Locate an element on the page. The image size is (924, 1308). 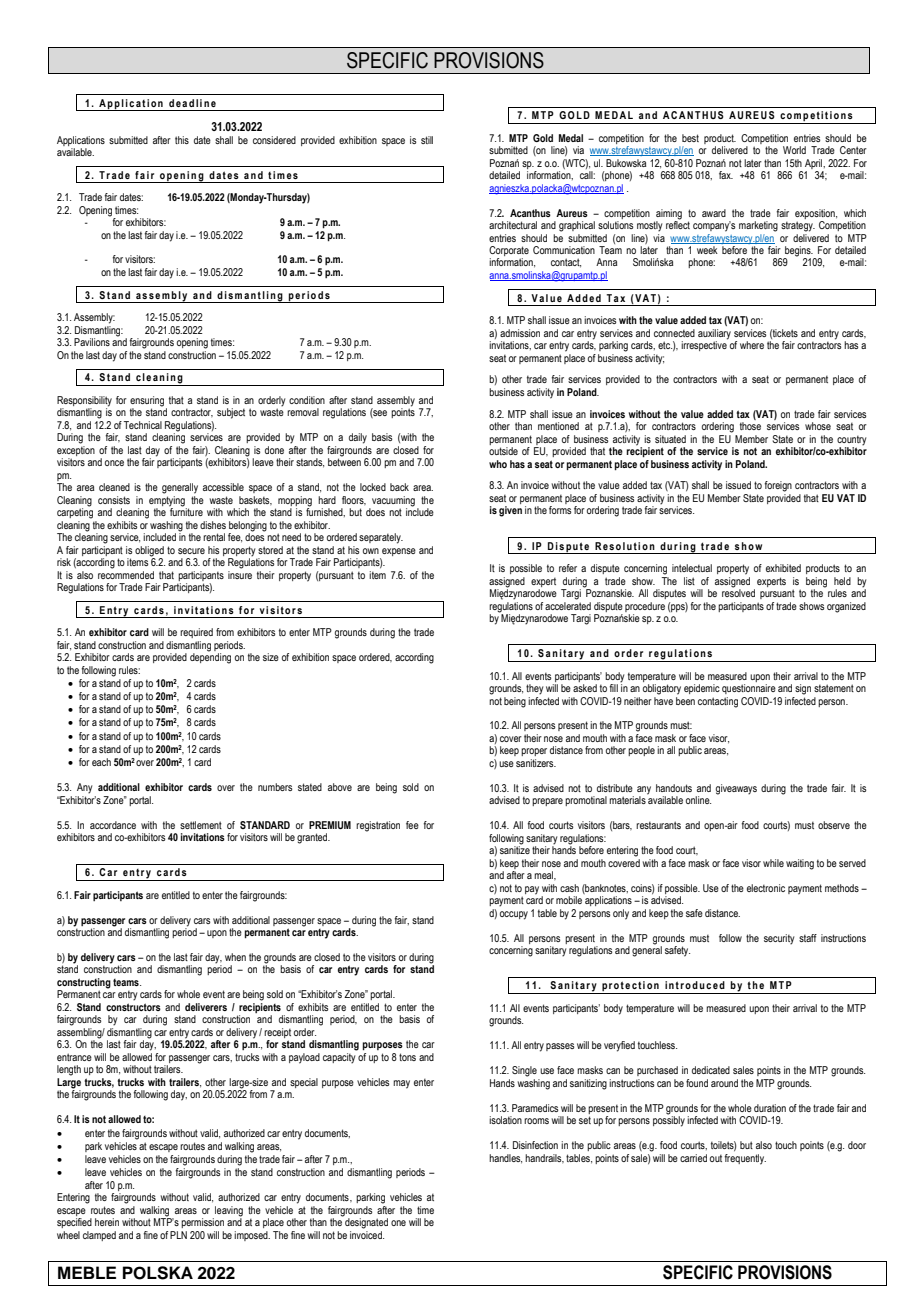
still is located at coordinates (427, 140).
